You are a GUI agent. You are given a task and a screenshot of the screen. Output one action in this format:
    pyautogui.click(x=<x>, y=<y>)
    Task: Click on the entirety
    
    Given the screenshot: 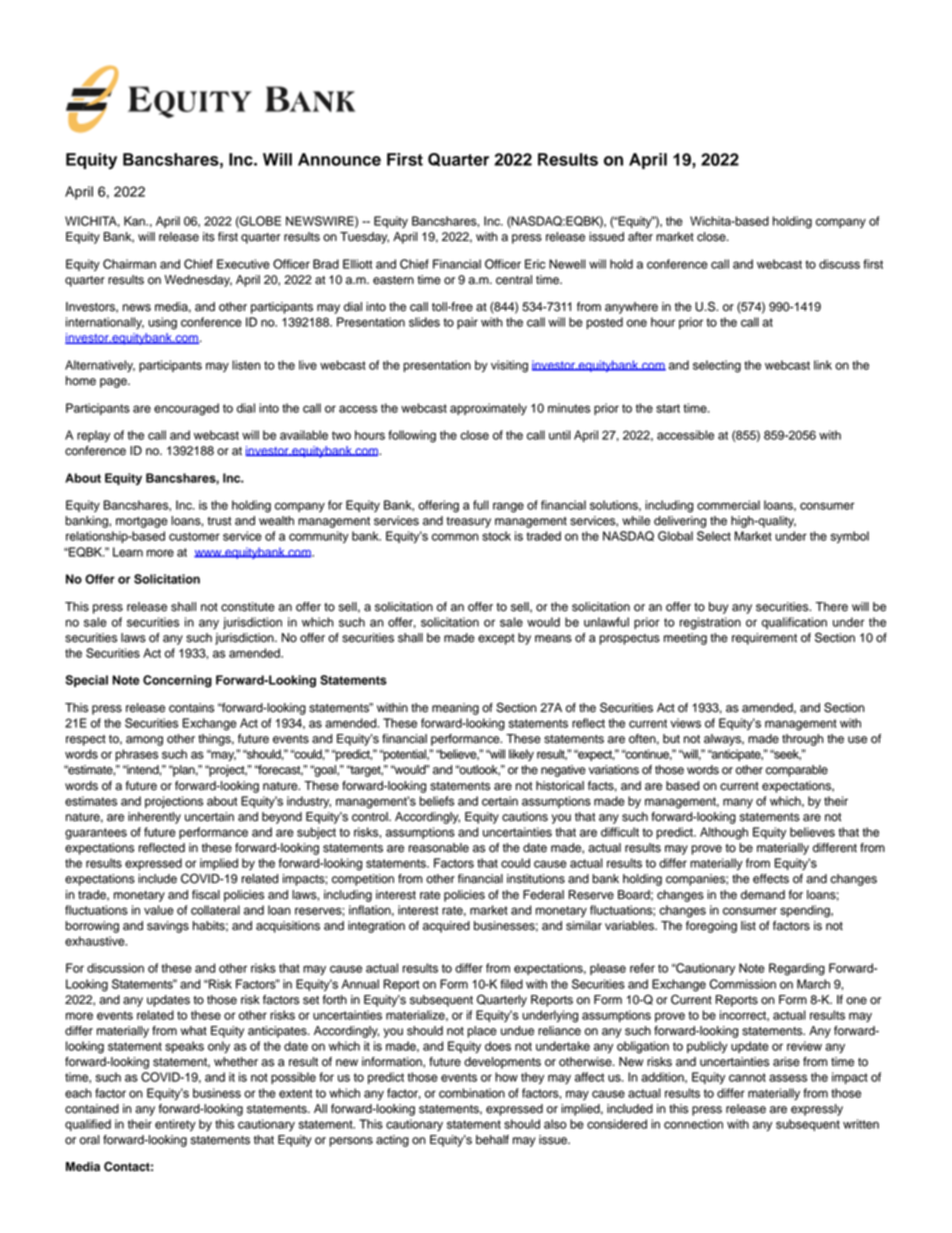 What is the action you would take?
    pyautogui.click(x=175, y=1125)
